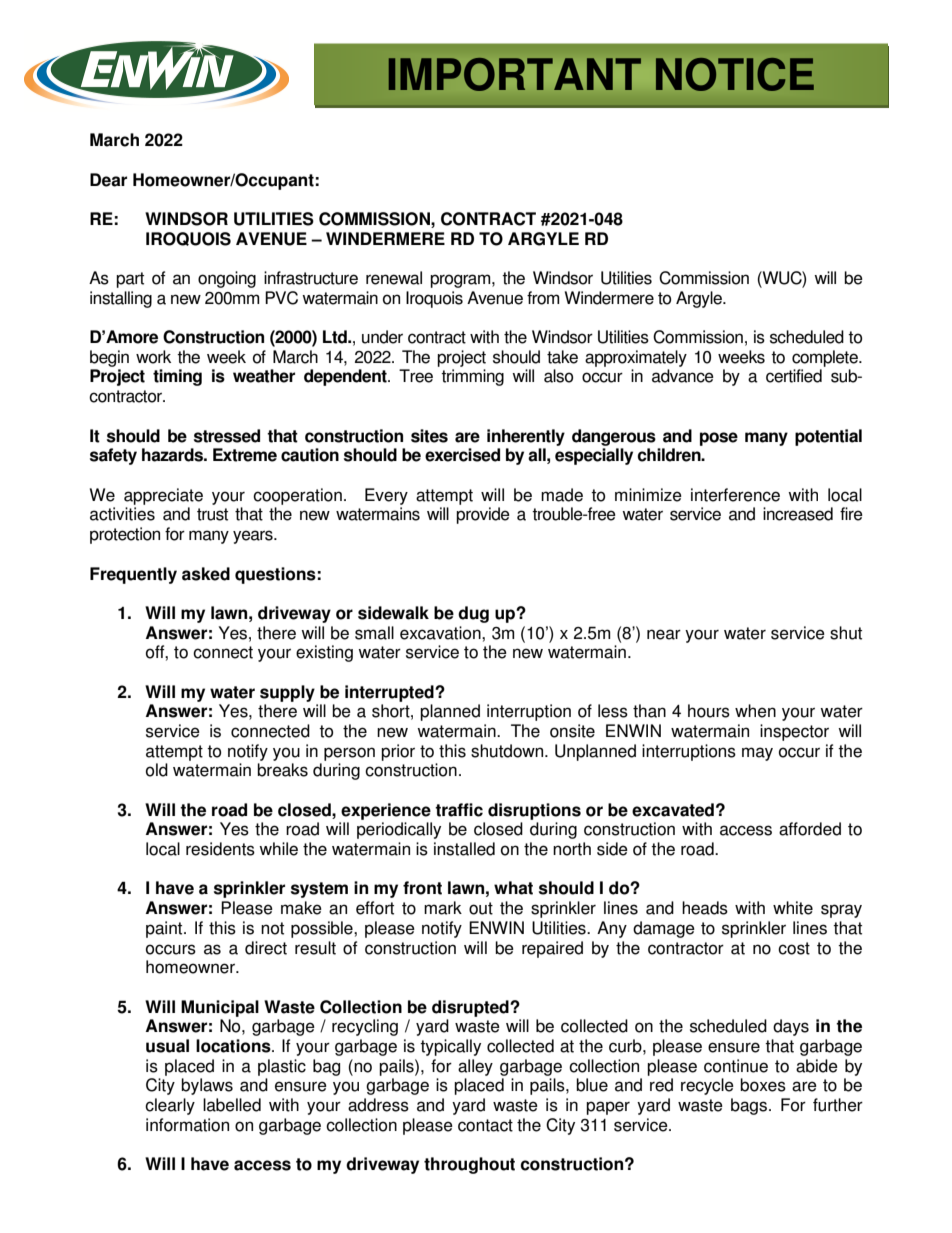 The width and height of the screenshot is (952, 1233). Describe the element at coordinates (664, 634) in the screenshot. I see `near` at that location.
